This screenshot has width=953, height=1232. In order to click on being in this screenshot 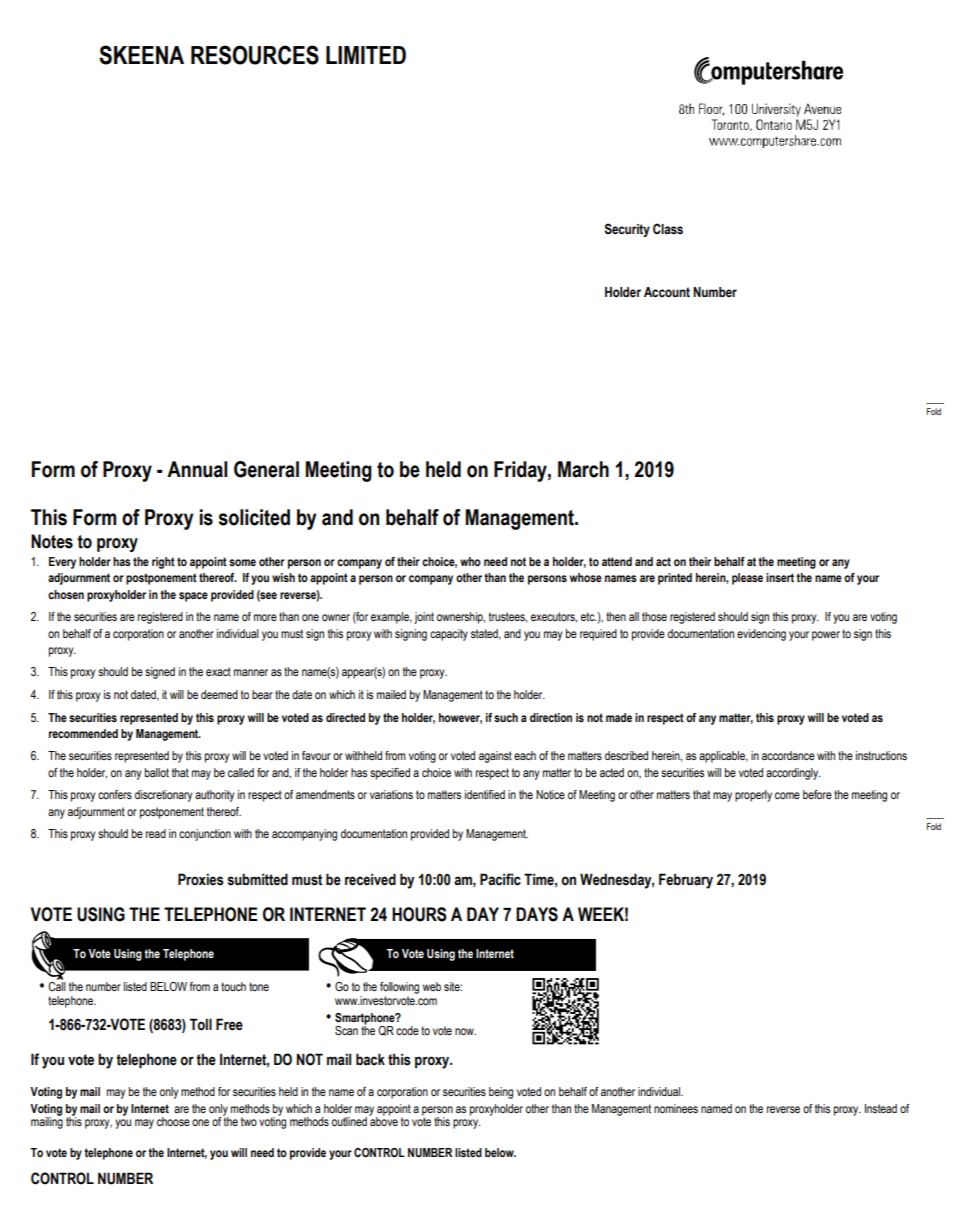, I will do `click(501, 1093)`.
